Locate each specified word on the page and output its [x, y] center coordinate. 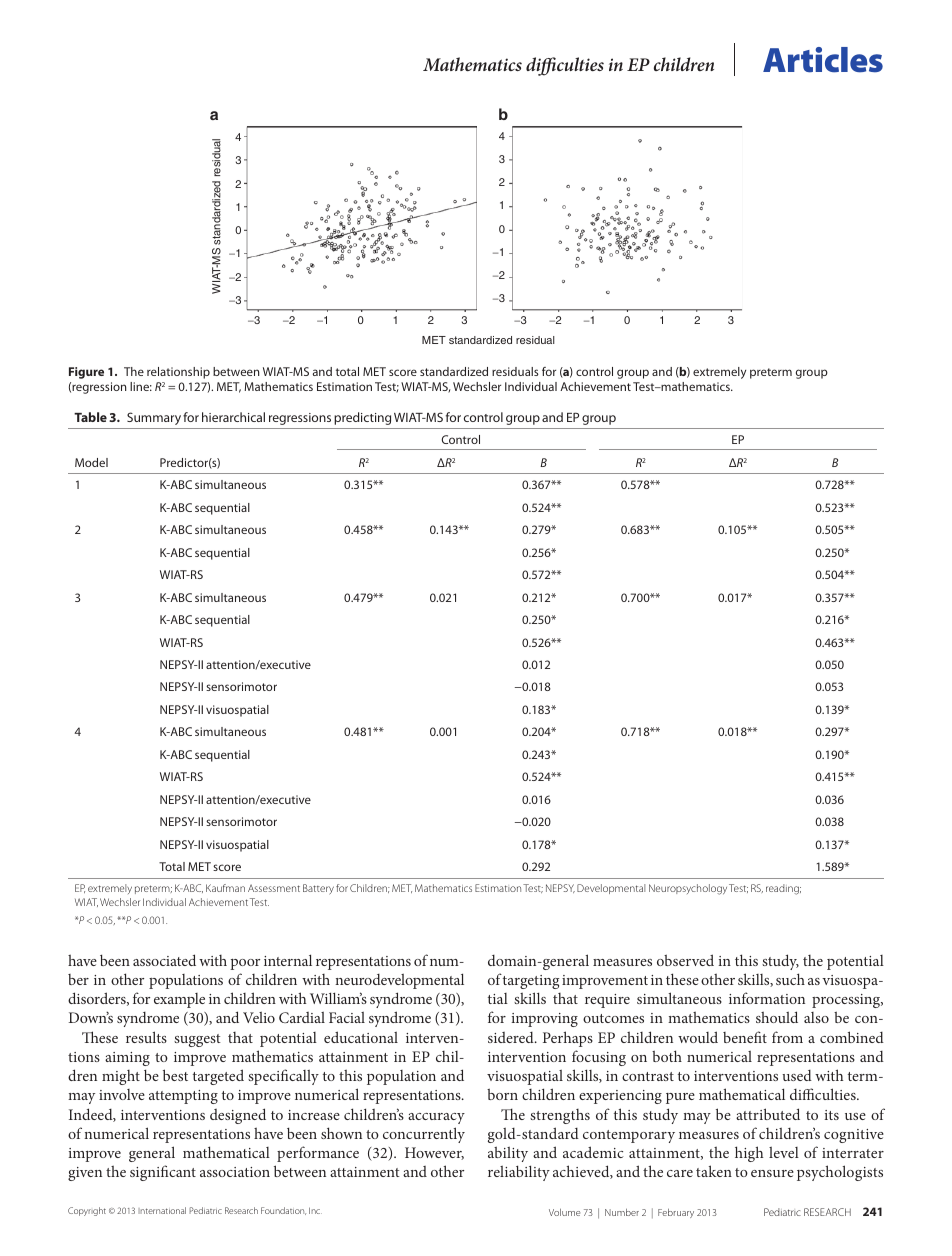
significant [163, 1173]
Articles [823, 60]
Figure [86, 373]
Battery [318, 889]
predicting [362, 418]
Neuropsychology [688, 889]
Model [91, 462]
